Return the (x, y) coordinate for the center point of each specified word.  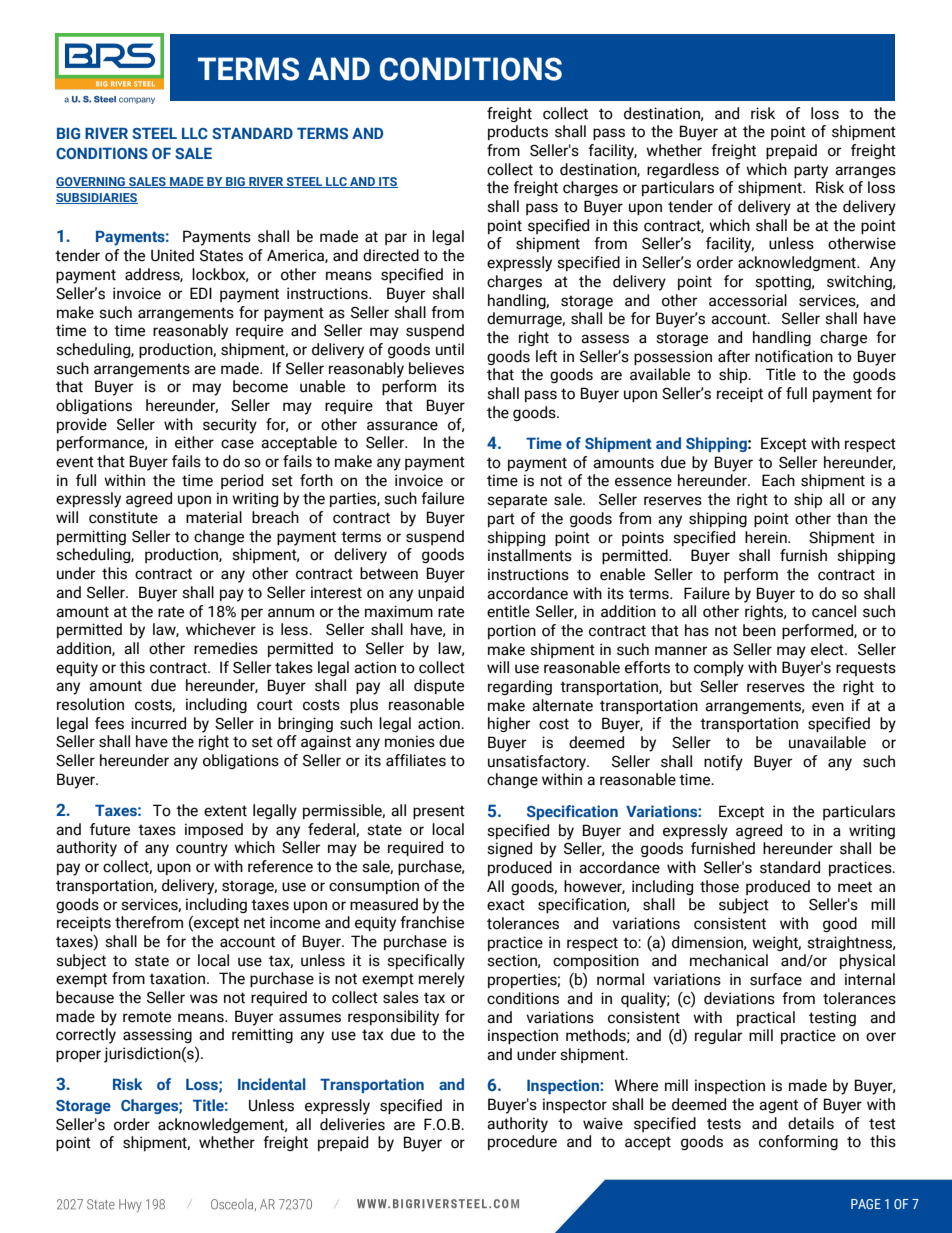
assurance (402, 426)
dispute (439, 686)
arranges (865, 172)
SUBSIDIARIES (97, 198)
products (518, 132)
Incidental (272, 1084)
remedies (226, 648)
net (254, 923)
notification (794, 356)
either (194, 442)
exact (506, 905)
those (719, 886)
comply (719, 669)
